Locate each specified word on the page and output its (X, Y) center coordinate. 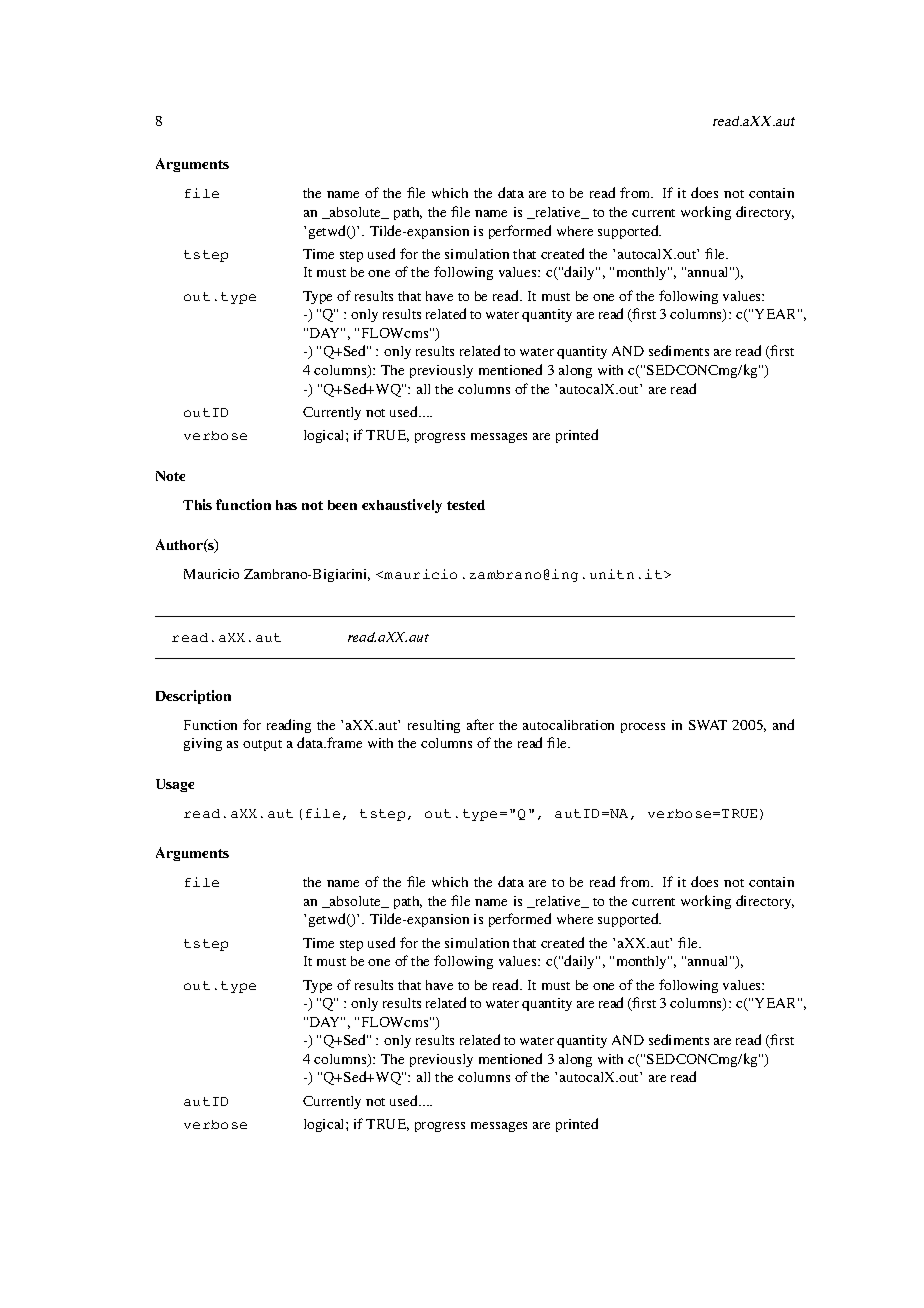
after (480, 724)
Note (170, 476)
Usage (175, 785)
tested (466, 505)
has (286, 505)
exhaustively (402, 506)
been (342, 505)
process (643, 728)
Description (193, 697)
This (197, 504)
